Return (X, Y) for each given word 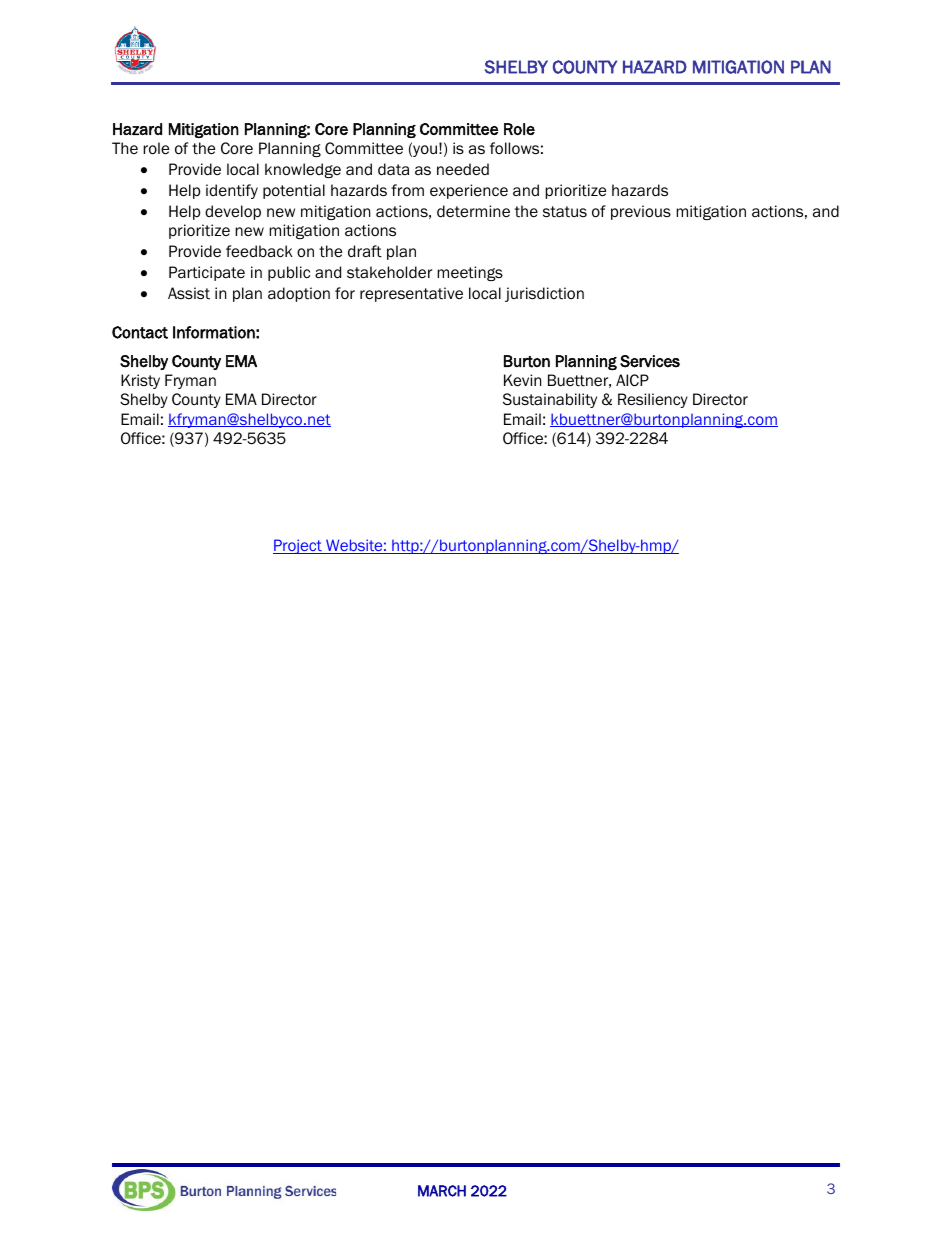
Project (298, 546)
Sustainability (550, 400)
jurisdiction (544, 294)
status (565, 212)
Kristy (140, 381)
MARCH (442, 1191)
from (407, 190)
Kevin (522, 380)
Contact (140, 332)
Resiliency (653, 400)
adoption (299, 294)
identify (232, 191)
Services (650, 361)
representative (411, 294)
